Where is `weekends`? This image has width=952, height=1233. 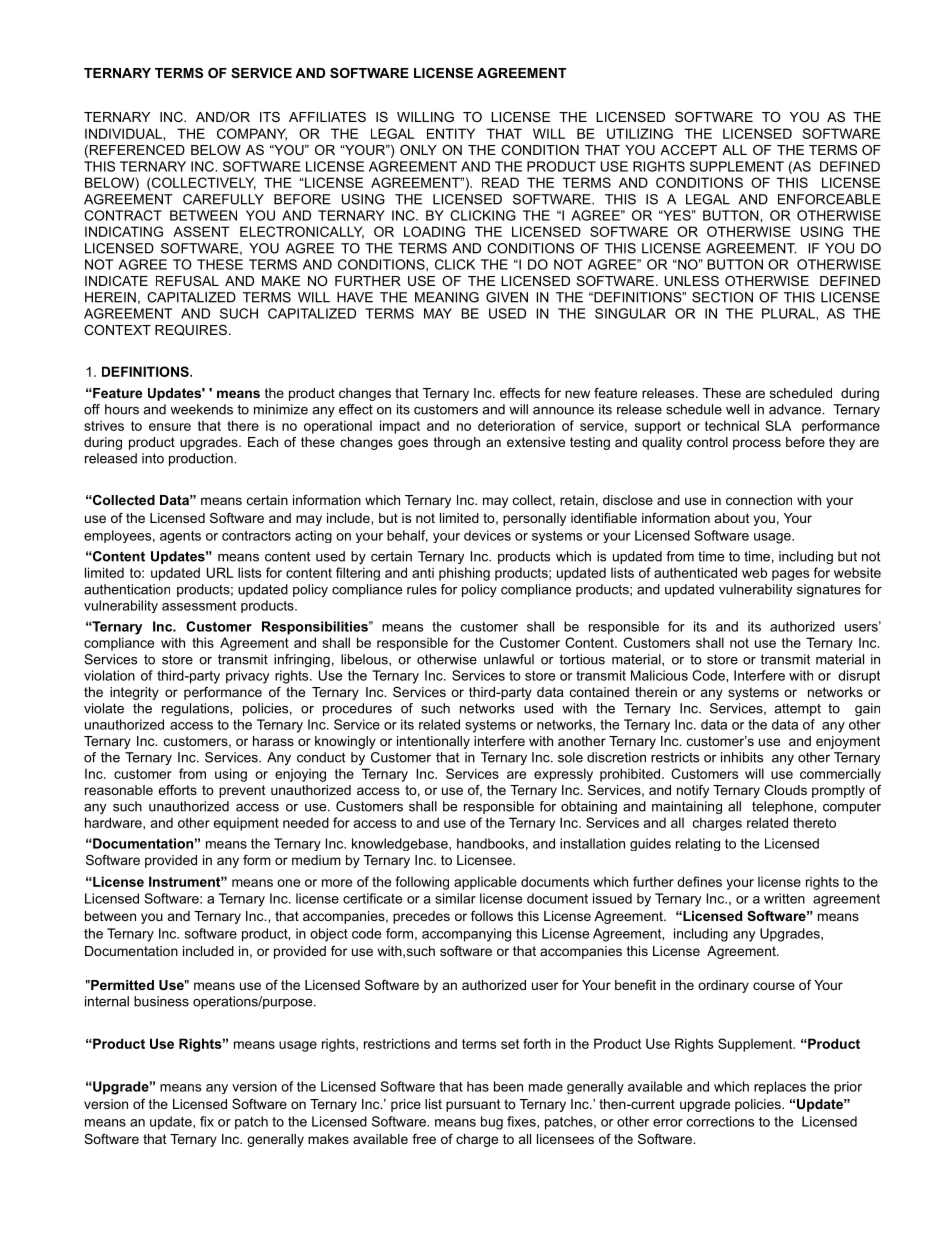 weekends is located at coordinates (202, 409).
